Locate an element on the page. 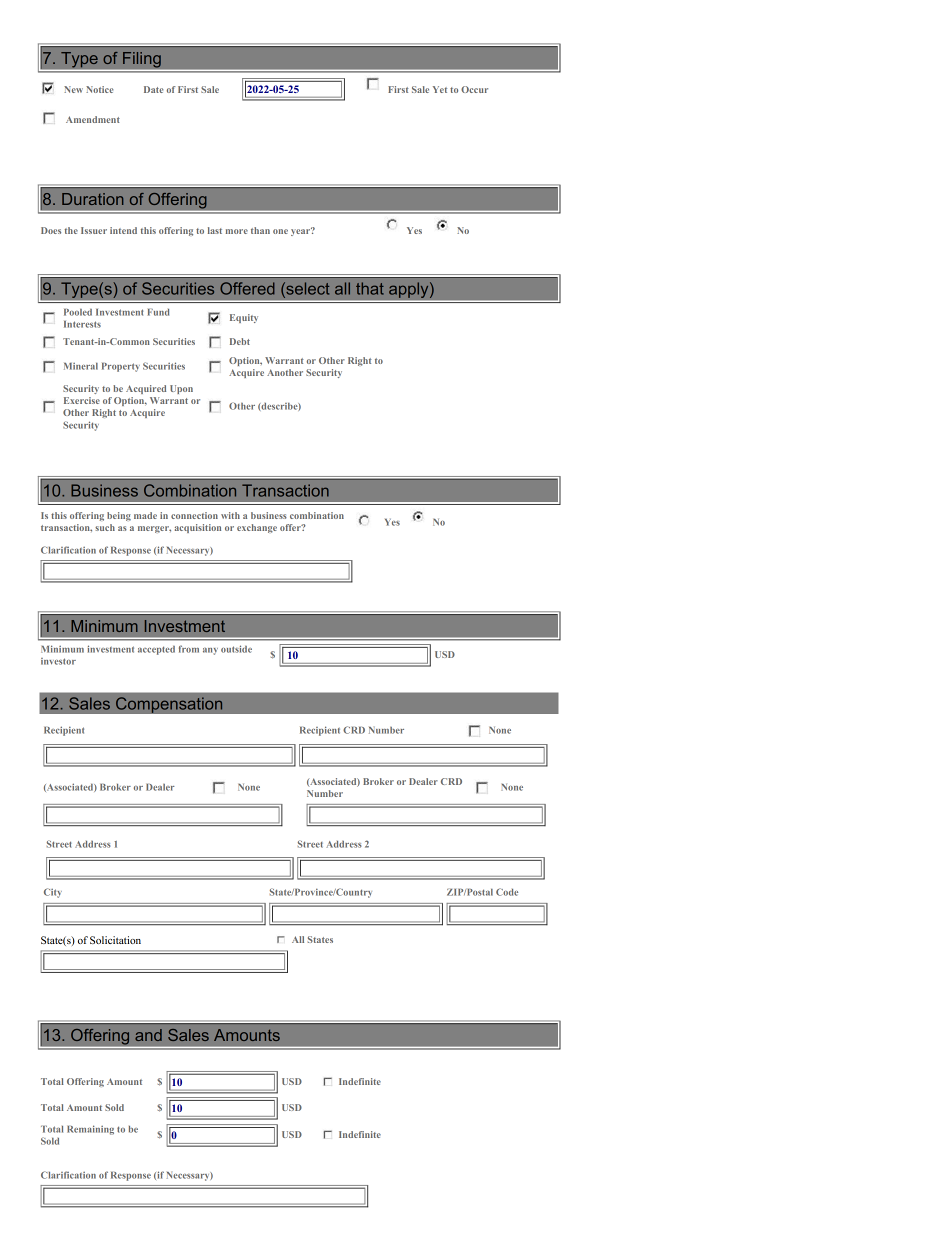 The image size is (952, 1233). Yet is located at coordinates (440, 89).
